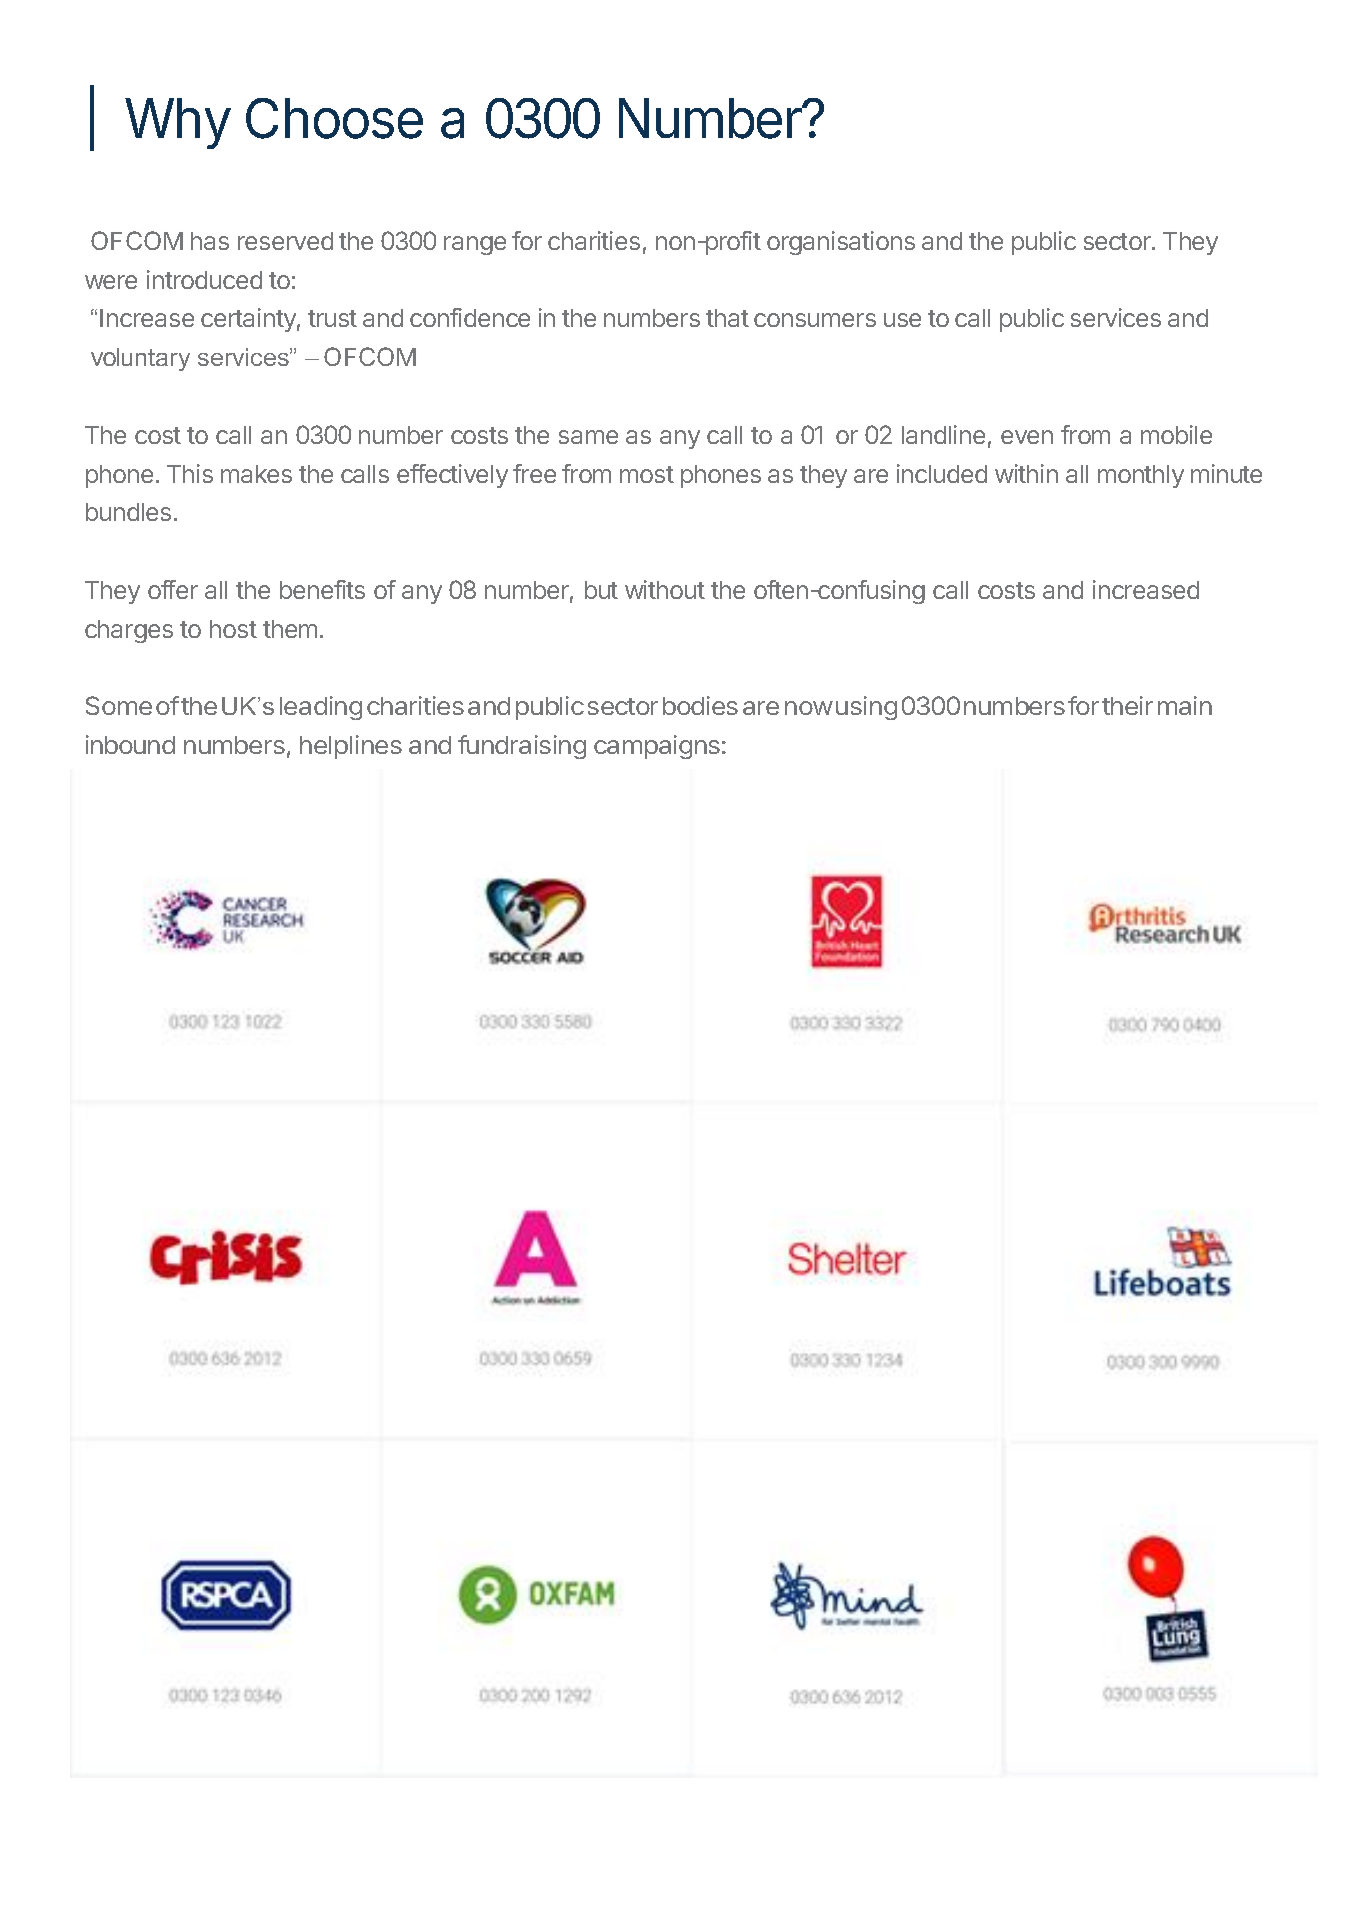 The width and height of the page is (1360, 1923). I want to click on same, so click(588, 437).
